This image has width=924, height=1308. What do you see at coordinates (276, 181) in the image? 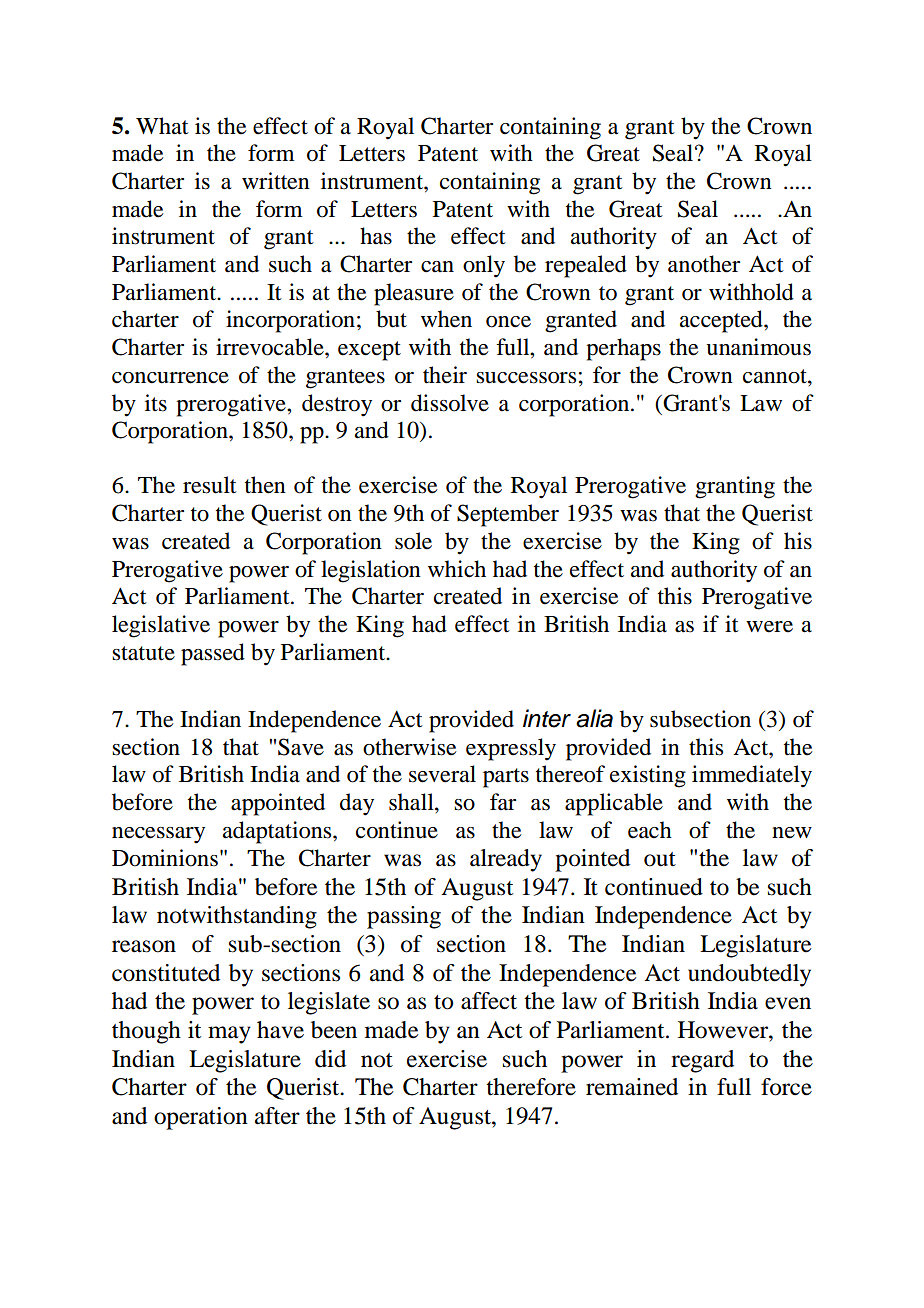
I see `written` at bounding box center [276, 181].
